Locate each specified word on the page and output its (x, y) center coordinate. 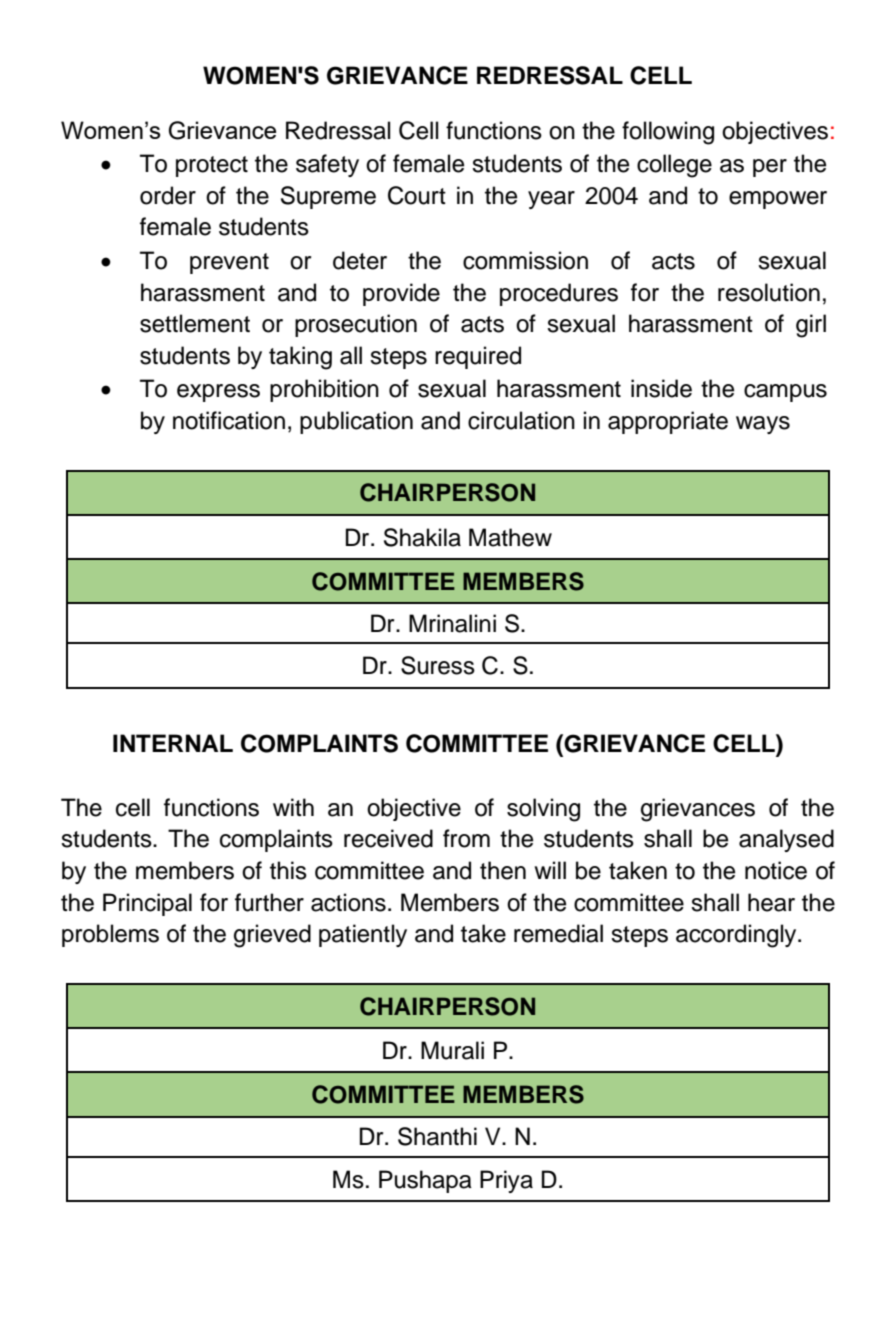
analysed (786, 840)
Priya (506, 1181)
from (466, 838)
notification (229, 420)
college (674, 166)
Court (417, 195)
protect (212, 166)
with (293, 807)
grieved (272, 936)
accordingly (737, 936)
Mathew (510, 537)
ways (763, 425)
